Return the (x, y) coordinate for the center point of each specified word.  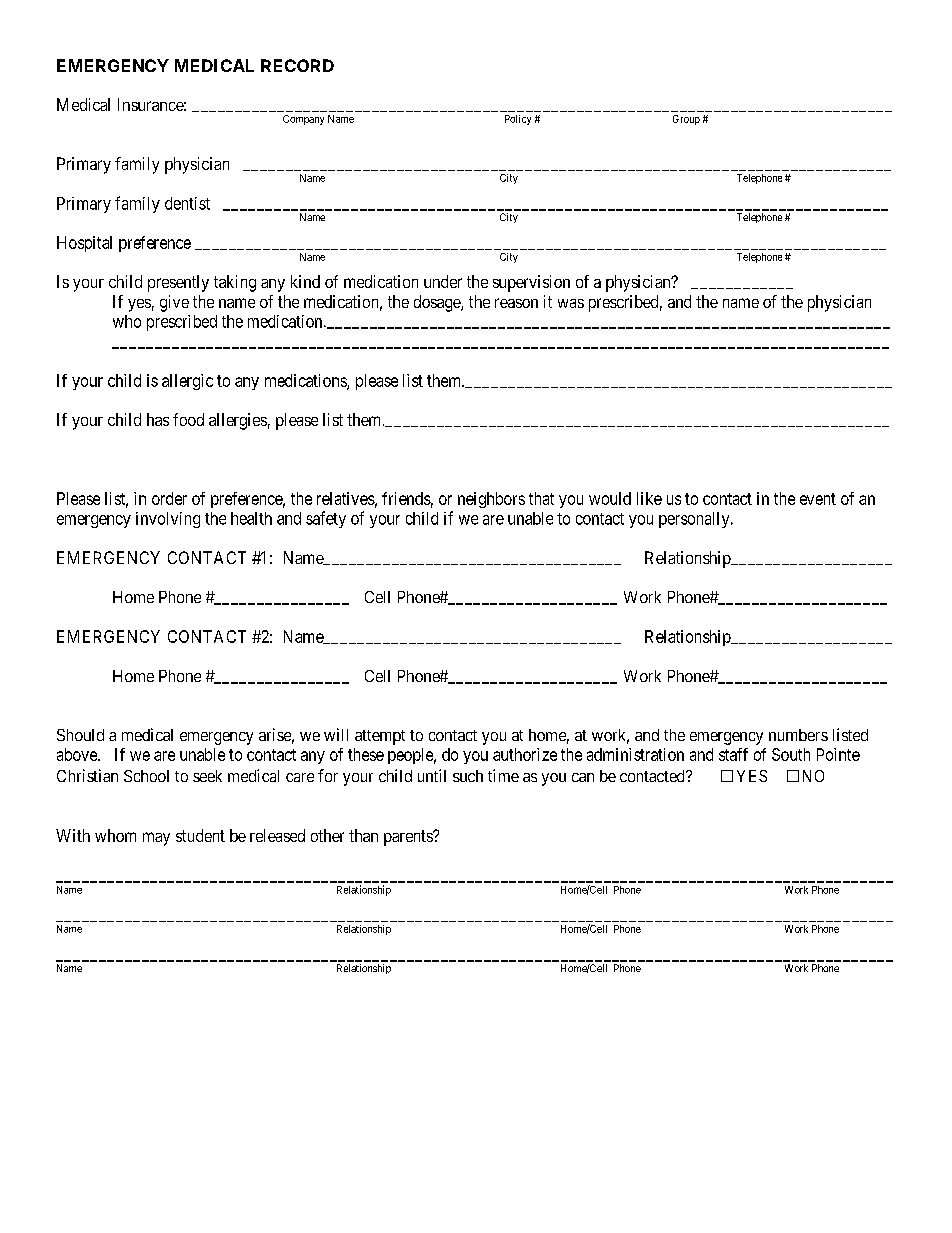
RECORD (297, 65)
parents (409, 838)
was (571, 303)
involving (168, 520)
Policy (518, 120)
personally (695, 520)
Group (686, 120)
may (156, 839)
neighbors (491, 500)
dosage (438, 303)
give (174, 303)
